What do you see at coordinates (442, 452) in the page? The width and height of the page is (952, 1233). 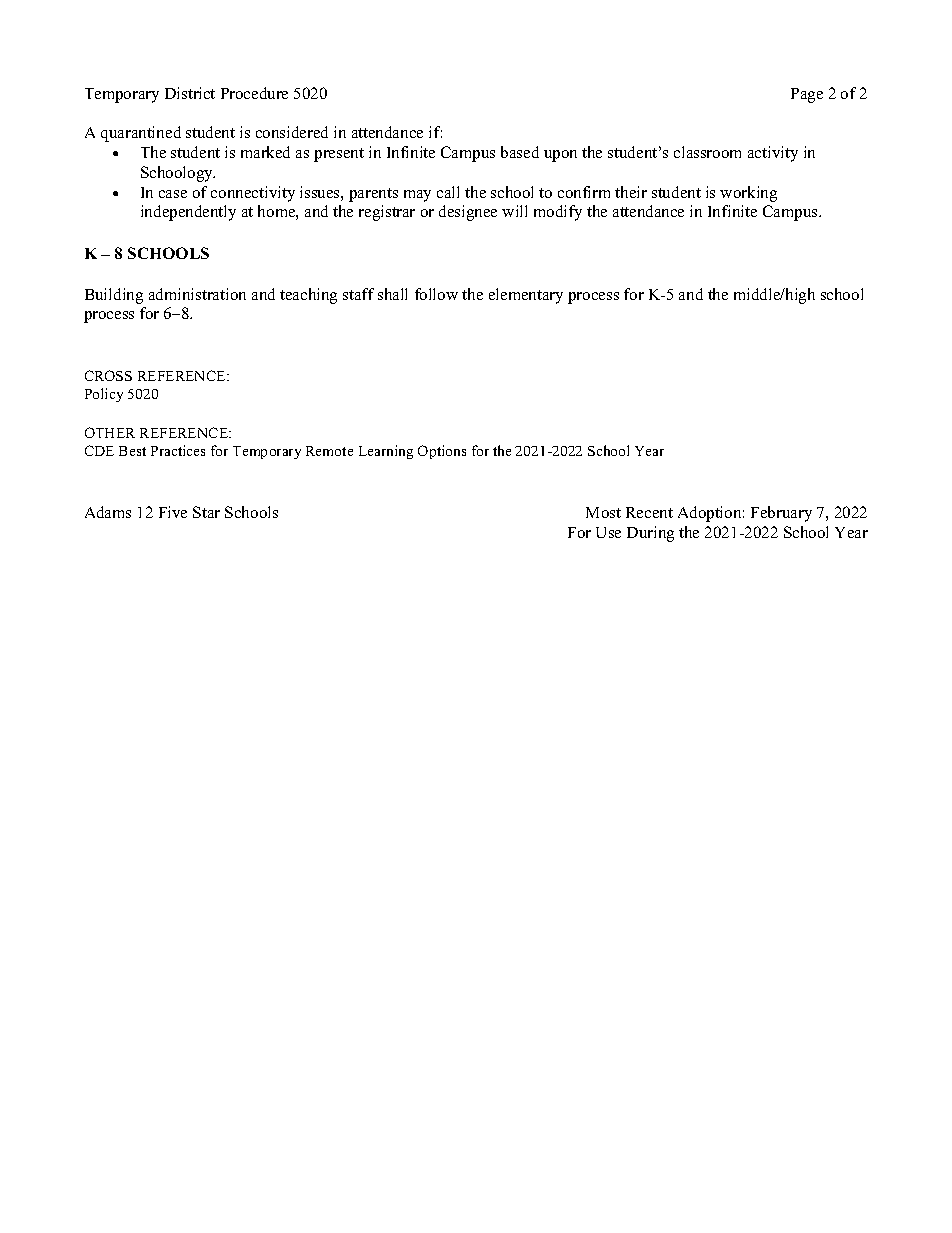 I see `Options` at bounding box center [442, 452].
